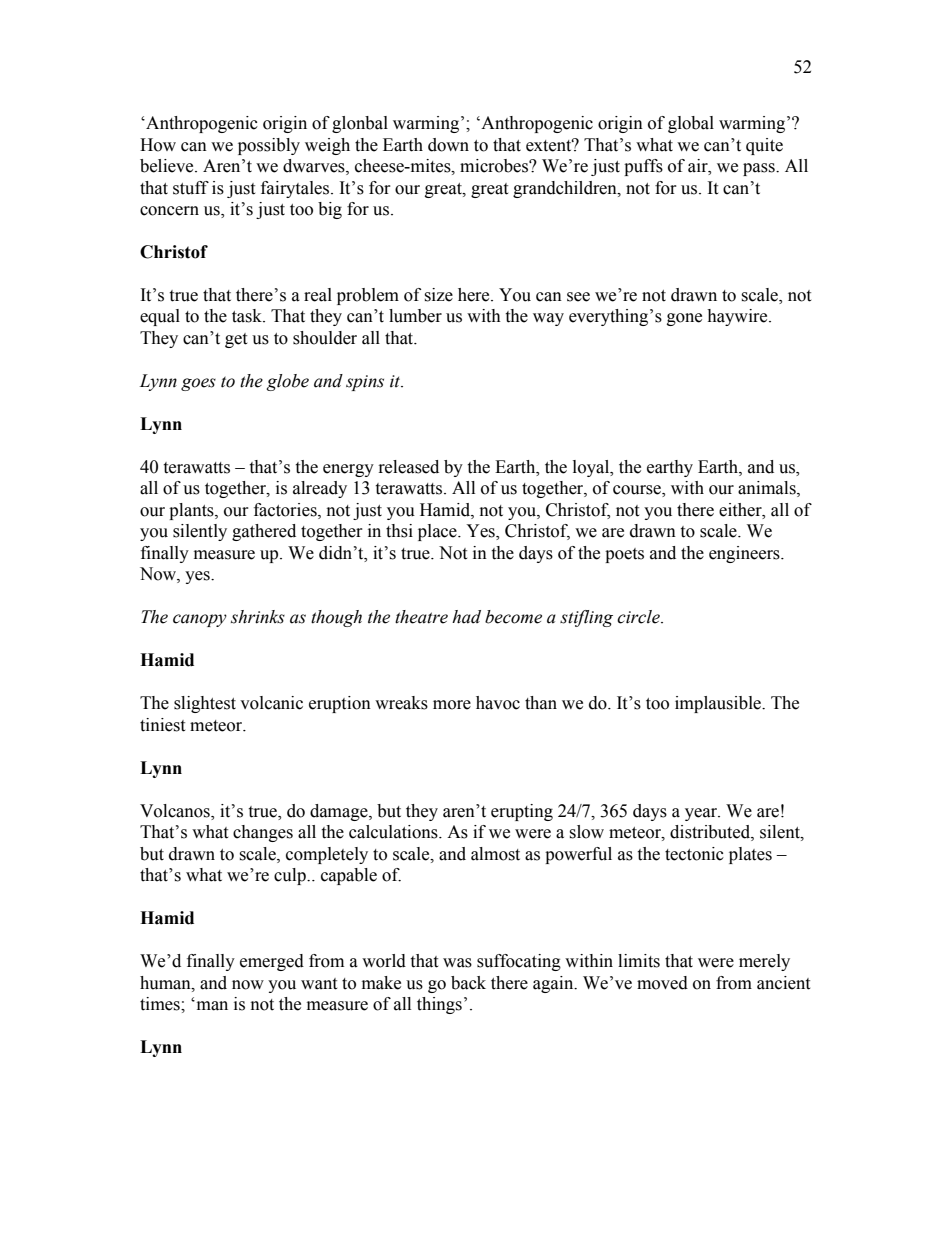 This image has width=952, height=1233. I want to click on shrinks, so click(258, 617).
